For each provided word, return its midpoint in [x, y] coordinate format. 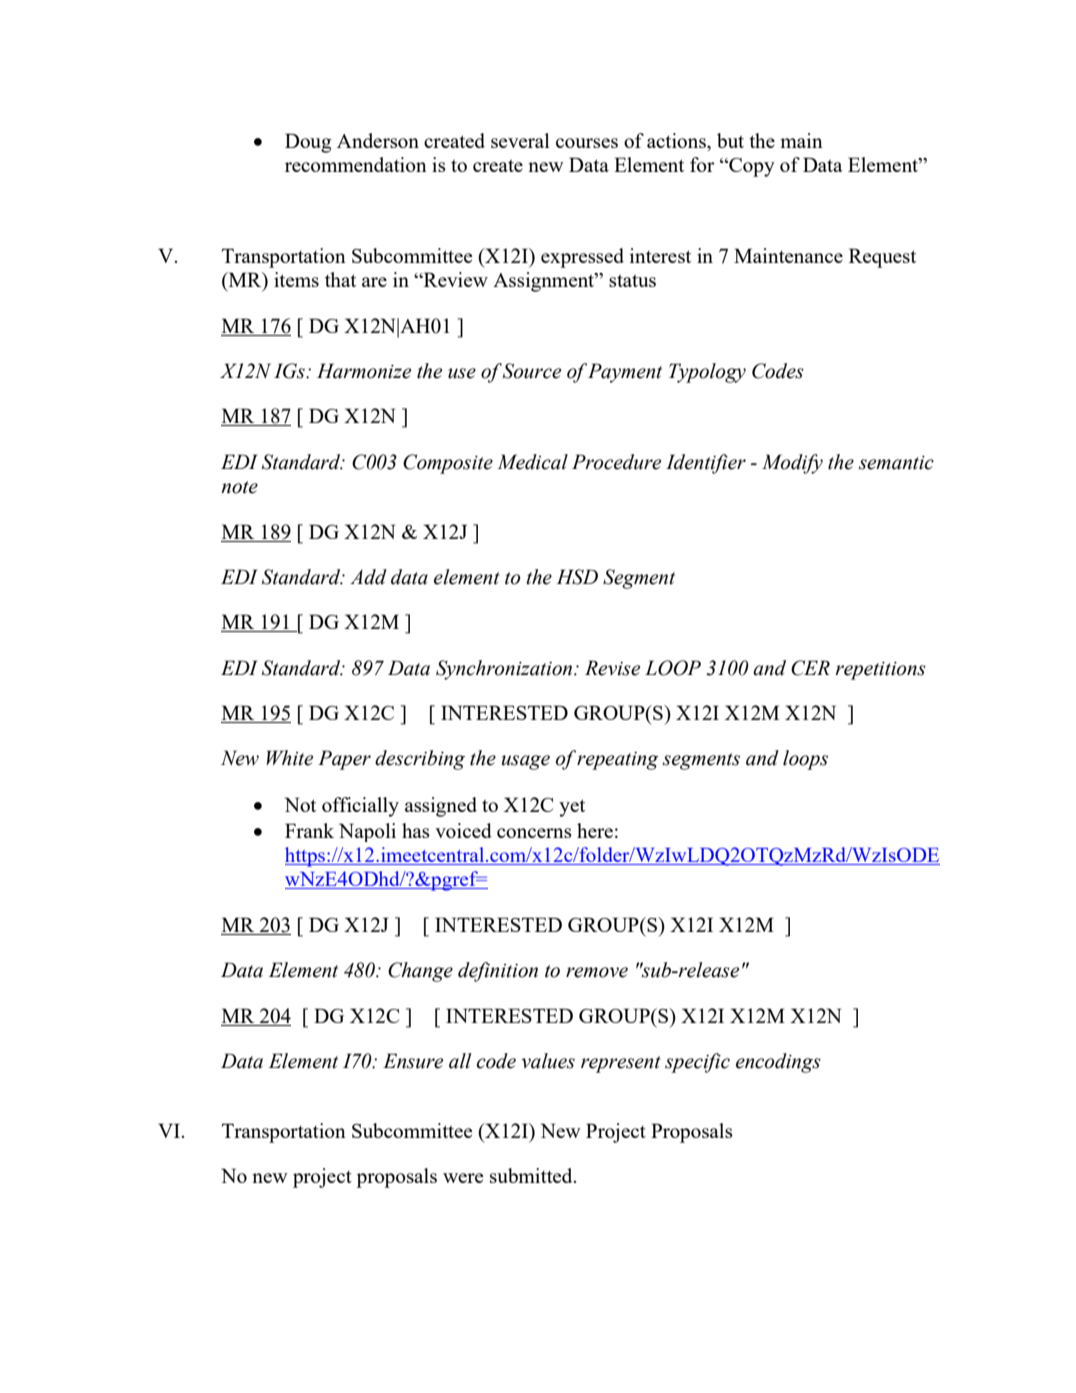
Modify [792, 464]
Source [532, 371]
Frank [309, 830]
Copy [751, 167]
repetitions [880, 671]
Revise [612, 668]
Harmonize [364, 371]
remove [597, 972]
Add [368, 577]
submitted [532, 1175]
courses [587, 143]
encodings [778, 1063]
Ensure [413, 1061]
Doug [308, 143]
